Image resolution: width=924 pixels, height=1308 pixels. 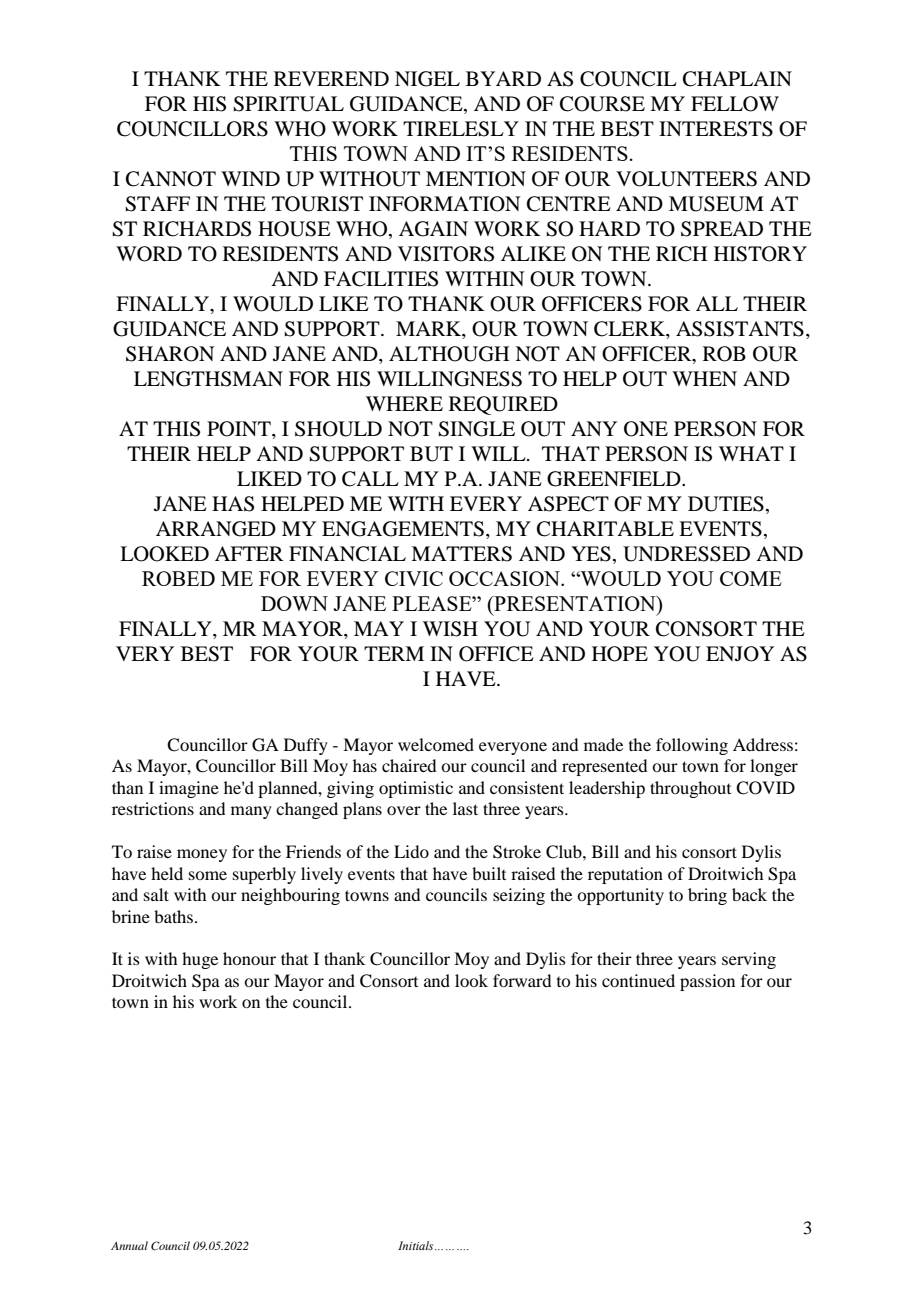 What do you see at coordinates (704, 378) in the document?
I see `WHEN` at bounding box center [704, 378].
